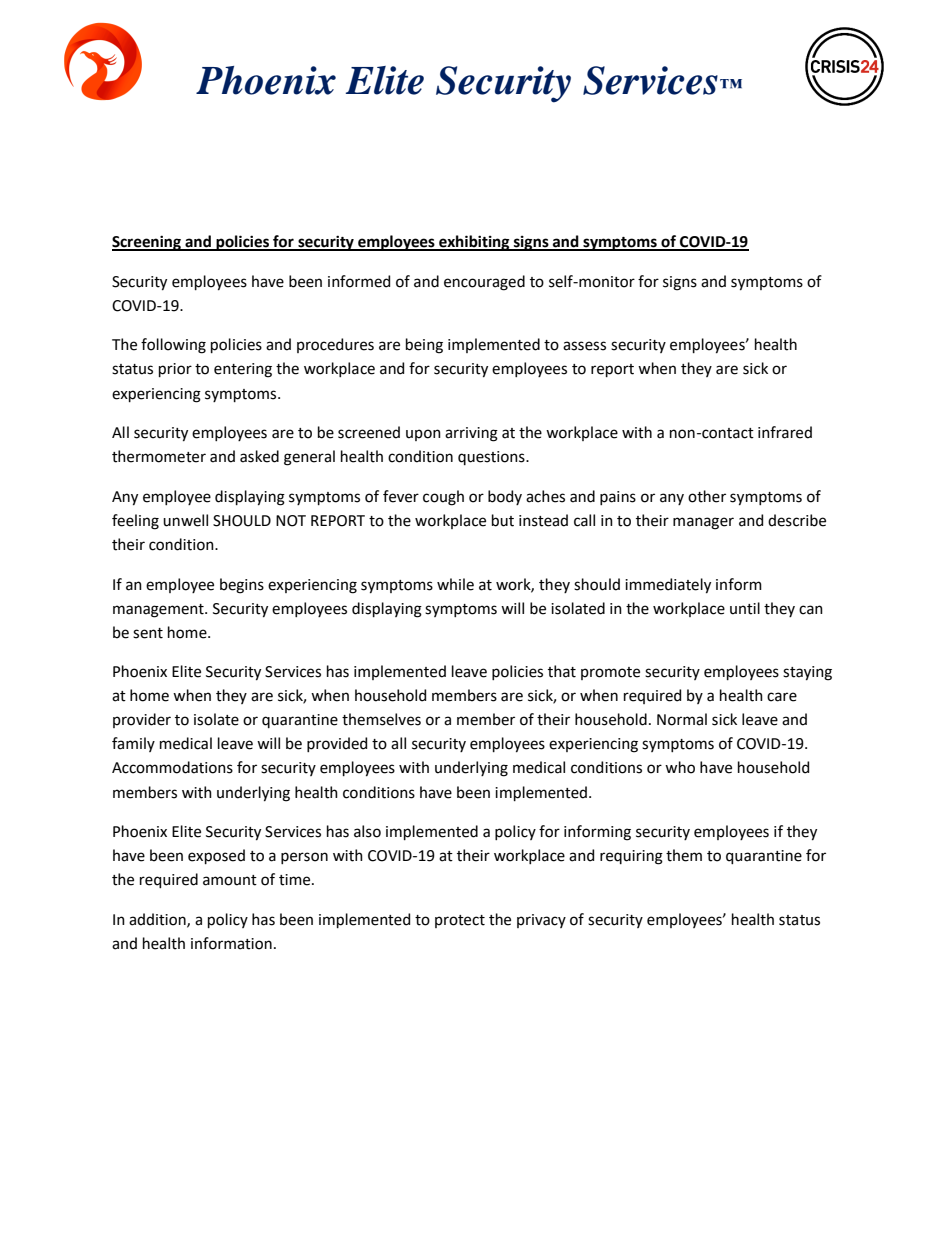 The width and height of the document is (952, 1233). I want to click on assess, so click(584, 346).
